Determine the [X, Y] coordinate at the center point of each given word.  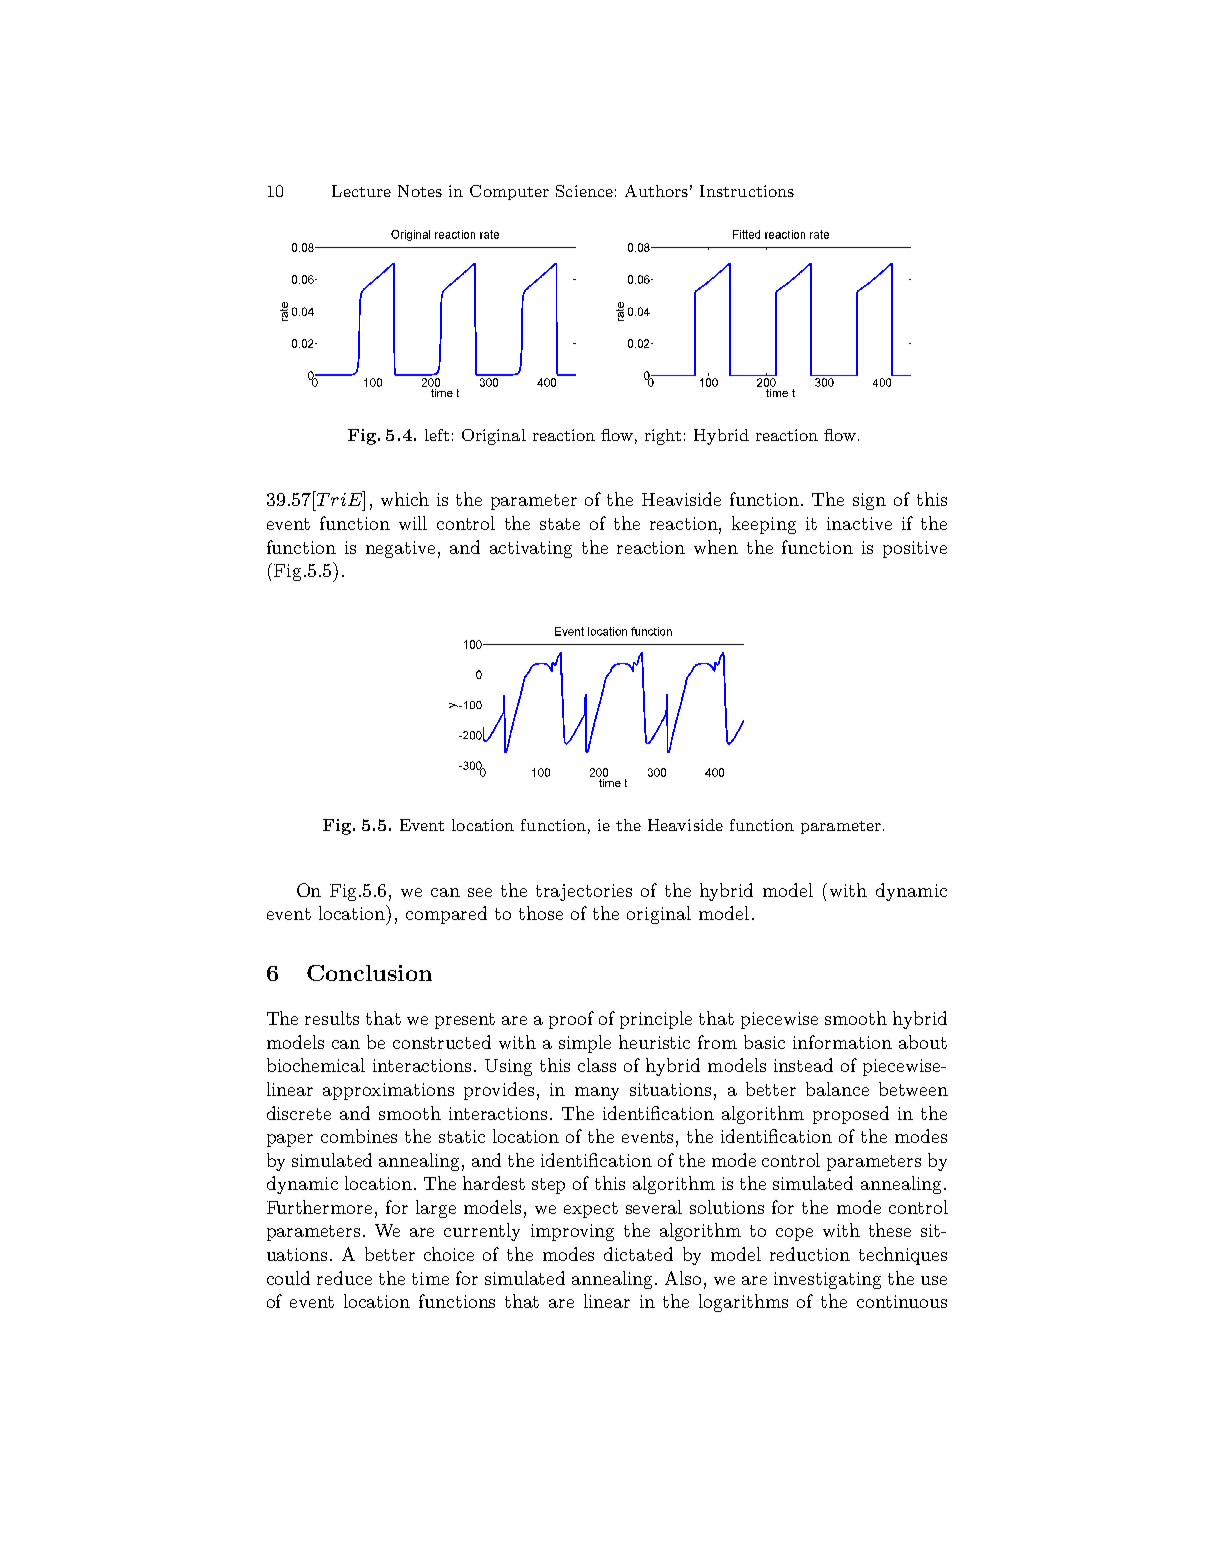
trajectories [584, 892]
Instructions [747, 191]
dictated [638, 1254]
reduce [344, 1278]
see [480, 892]
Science [584, 191]
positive [915, 549]
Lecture [361, 191]
